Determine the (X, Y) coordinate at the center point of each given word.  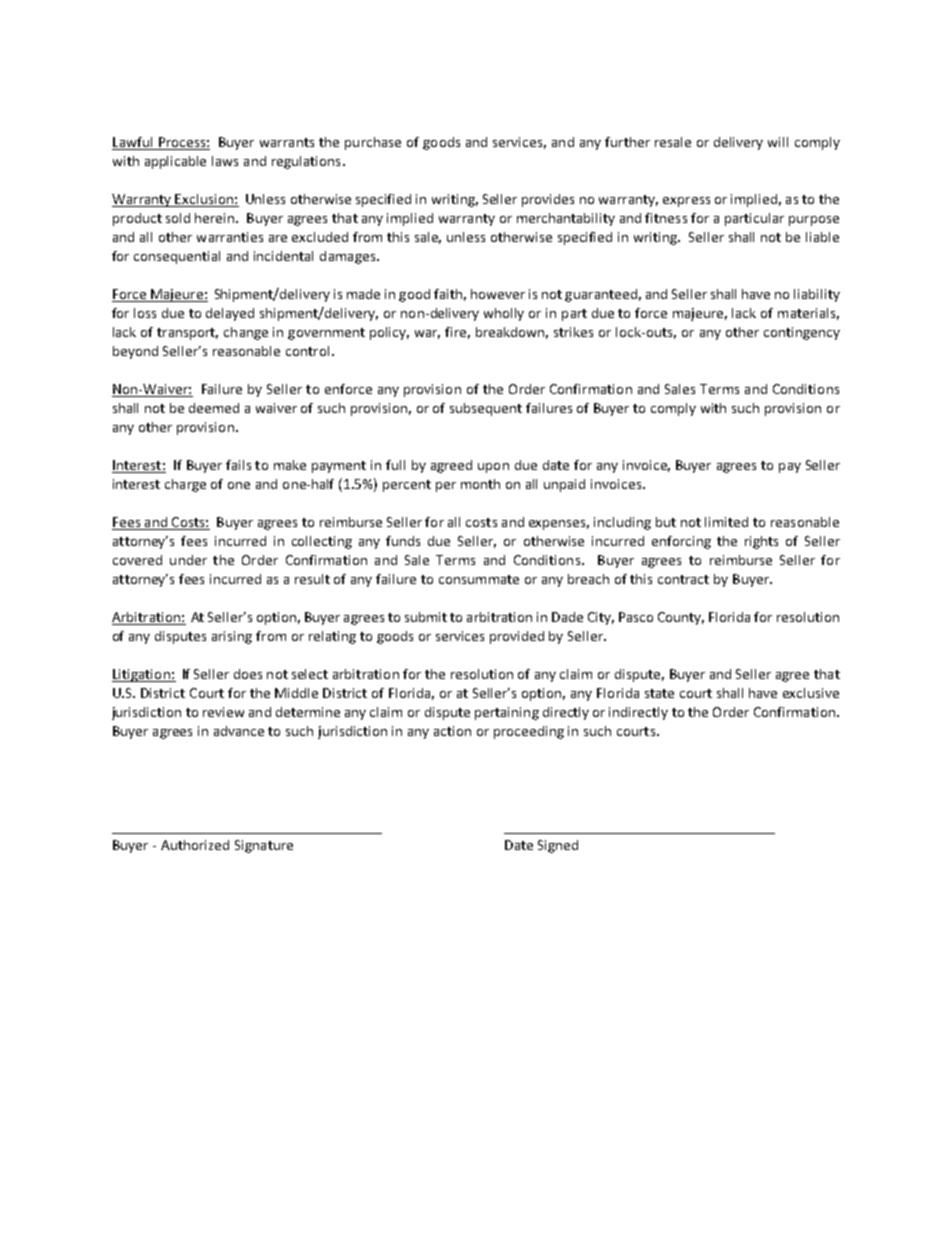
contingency (802, 333)
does (248, 674)
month (480, 484)
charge (185, 485)
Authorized (195, 845)
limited (726, 522)
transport (187, 334)
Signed (558, 846)
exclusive (811, 693)
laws (225, 161)
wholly (504, 314)
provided (517, 637)
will (778, 142)
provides (548, 200)
